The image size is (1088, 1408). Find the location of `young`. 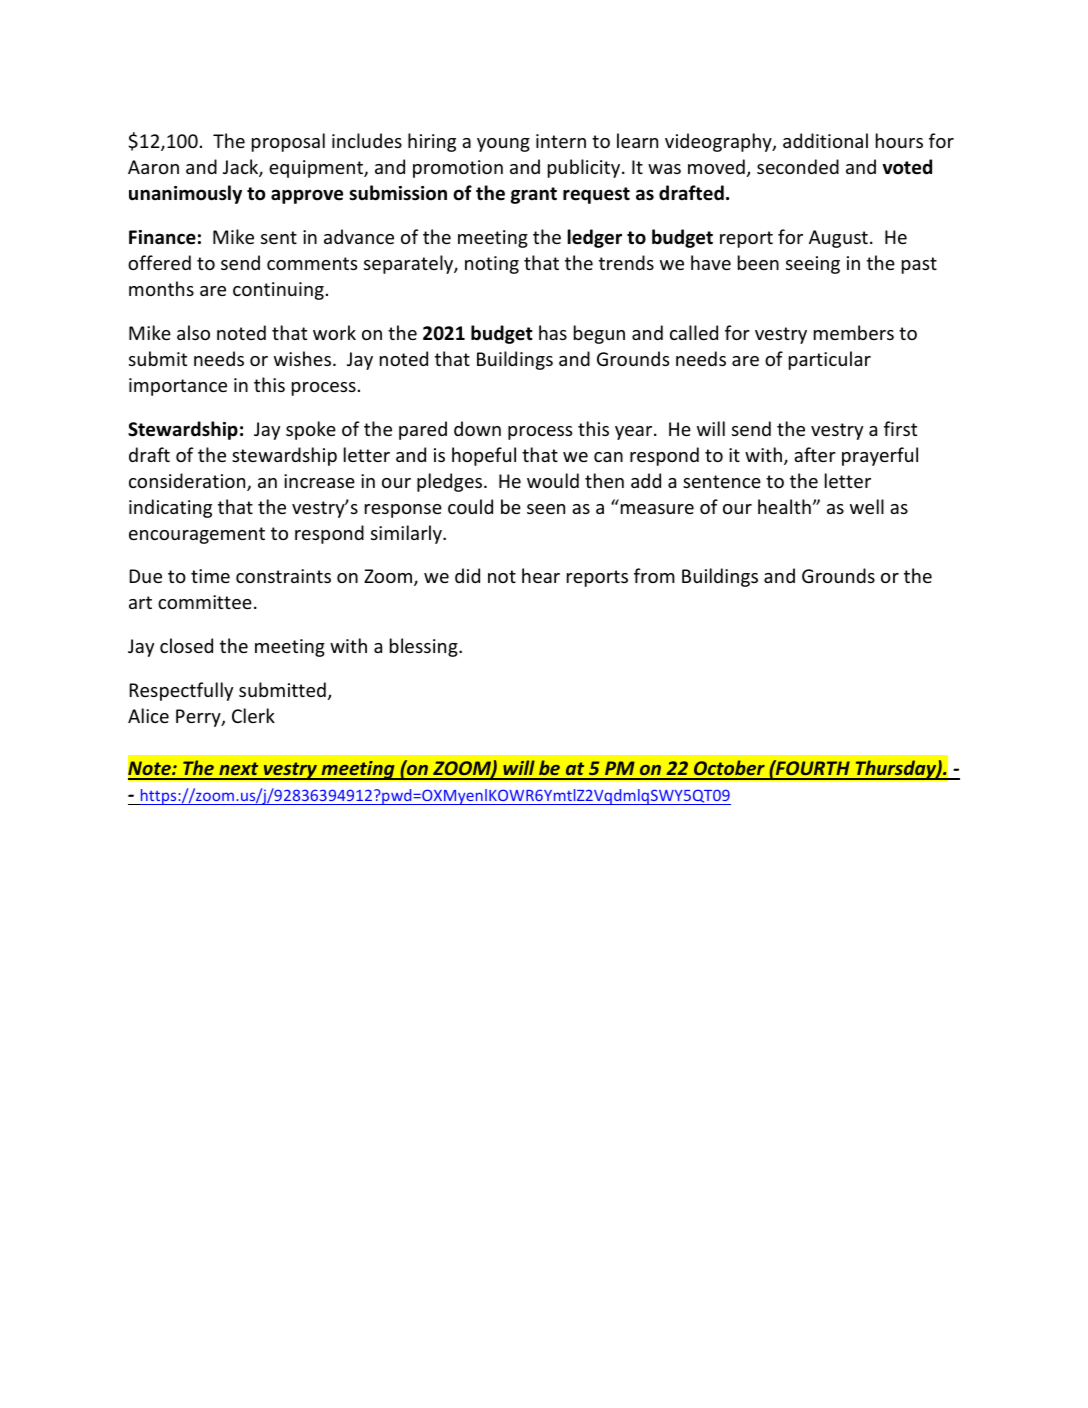

young is located at coordinates (503, 145).
